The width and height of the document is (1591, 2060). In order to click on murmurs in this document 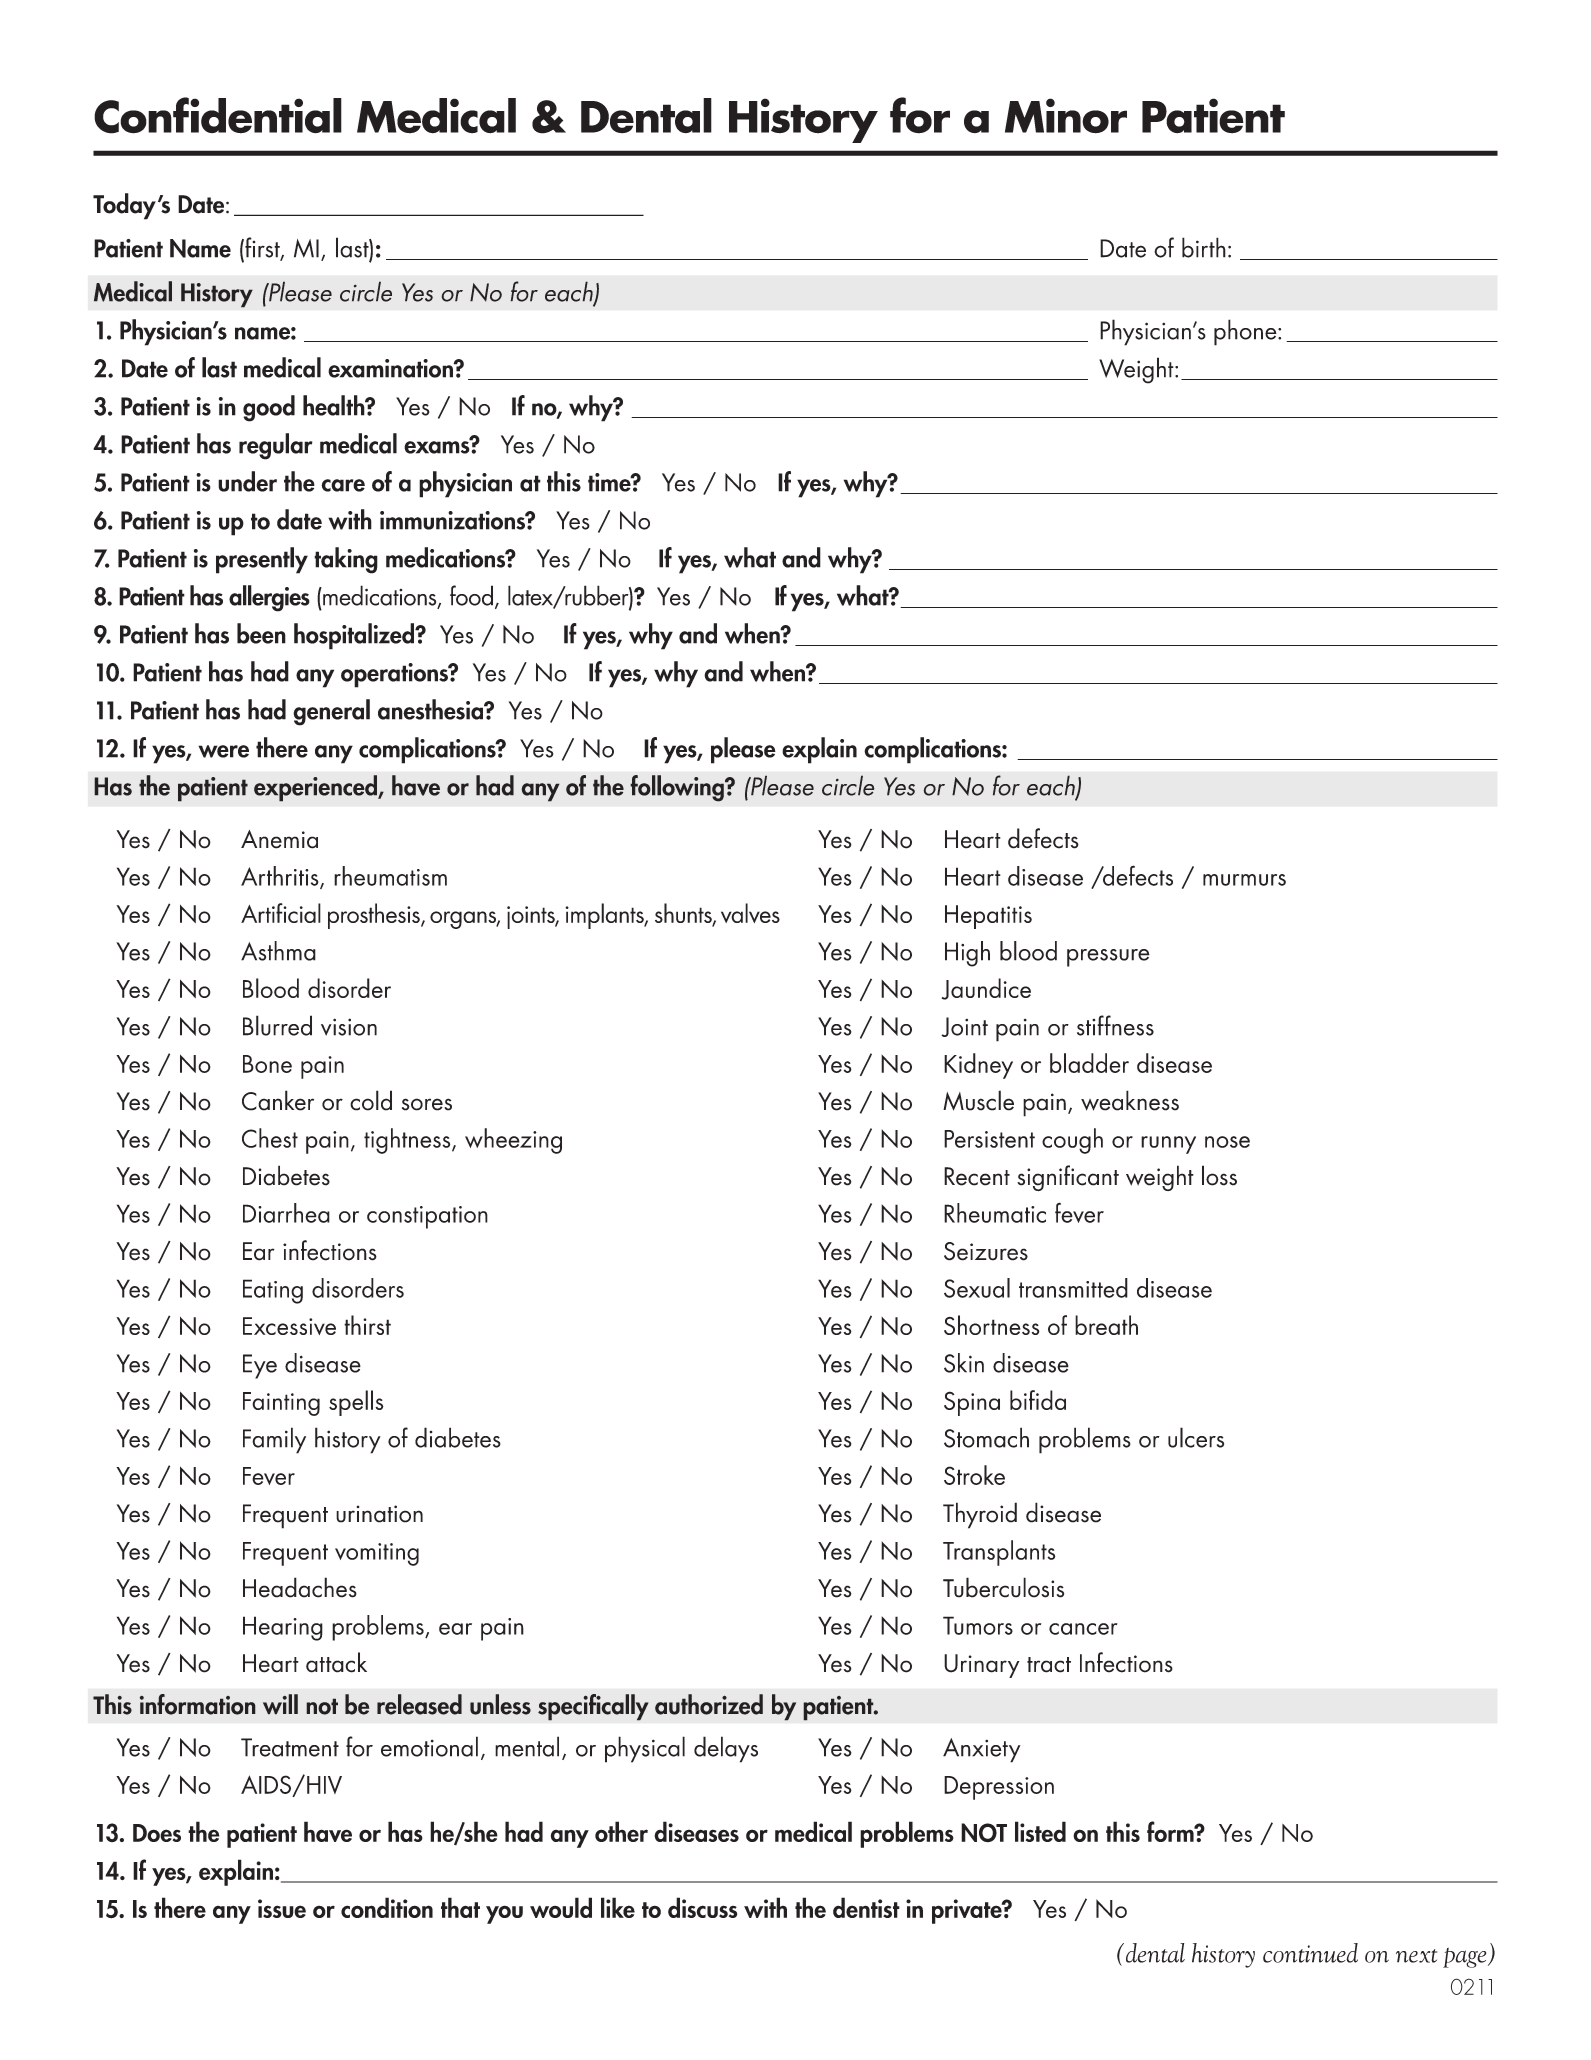, I will do `click(1244, 880)`.
